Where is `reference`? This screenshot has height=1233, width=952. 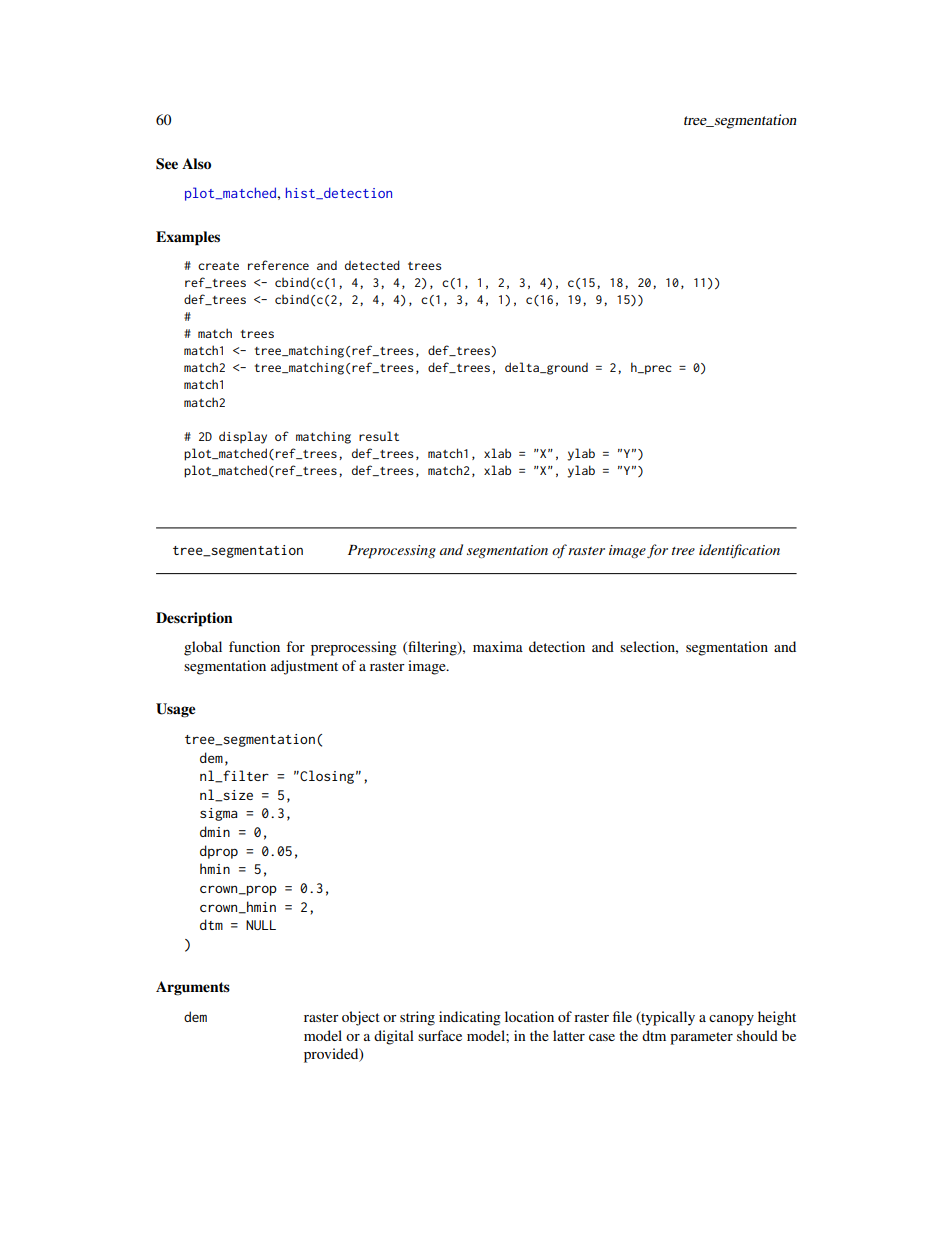
reference is located at coordinates (278, 265).
